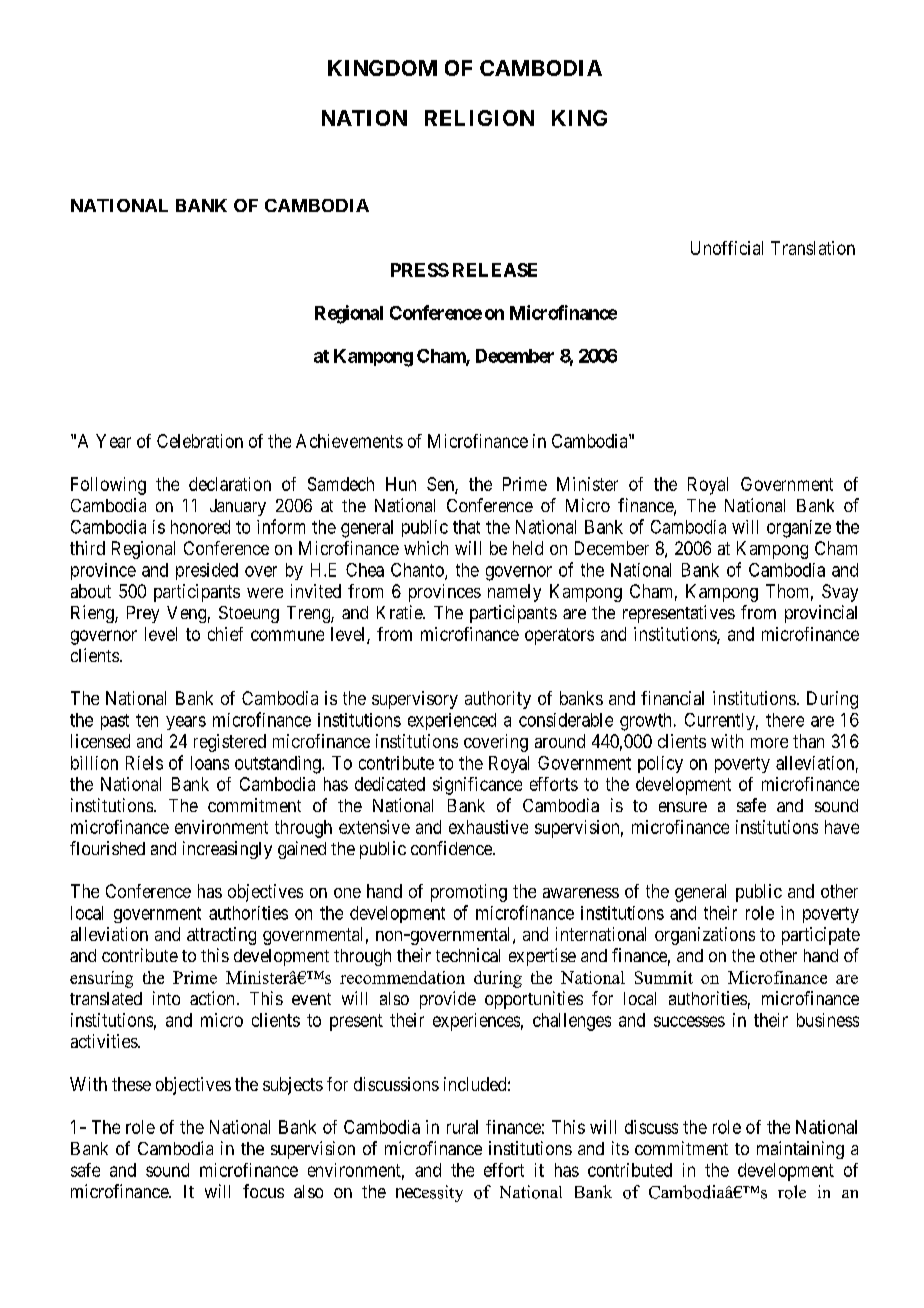 The height and width of the screenshot is (1308, 924). Describe the element at coordinates (727, 248) in the screenshot. I see `Unofficial` at that location.
